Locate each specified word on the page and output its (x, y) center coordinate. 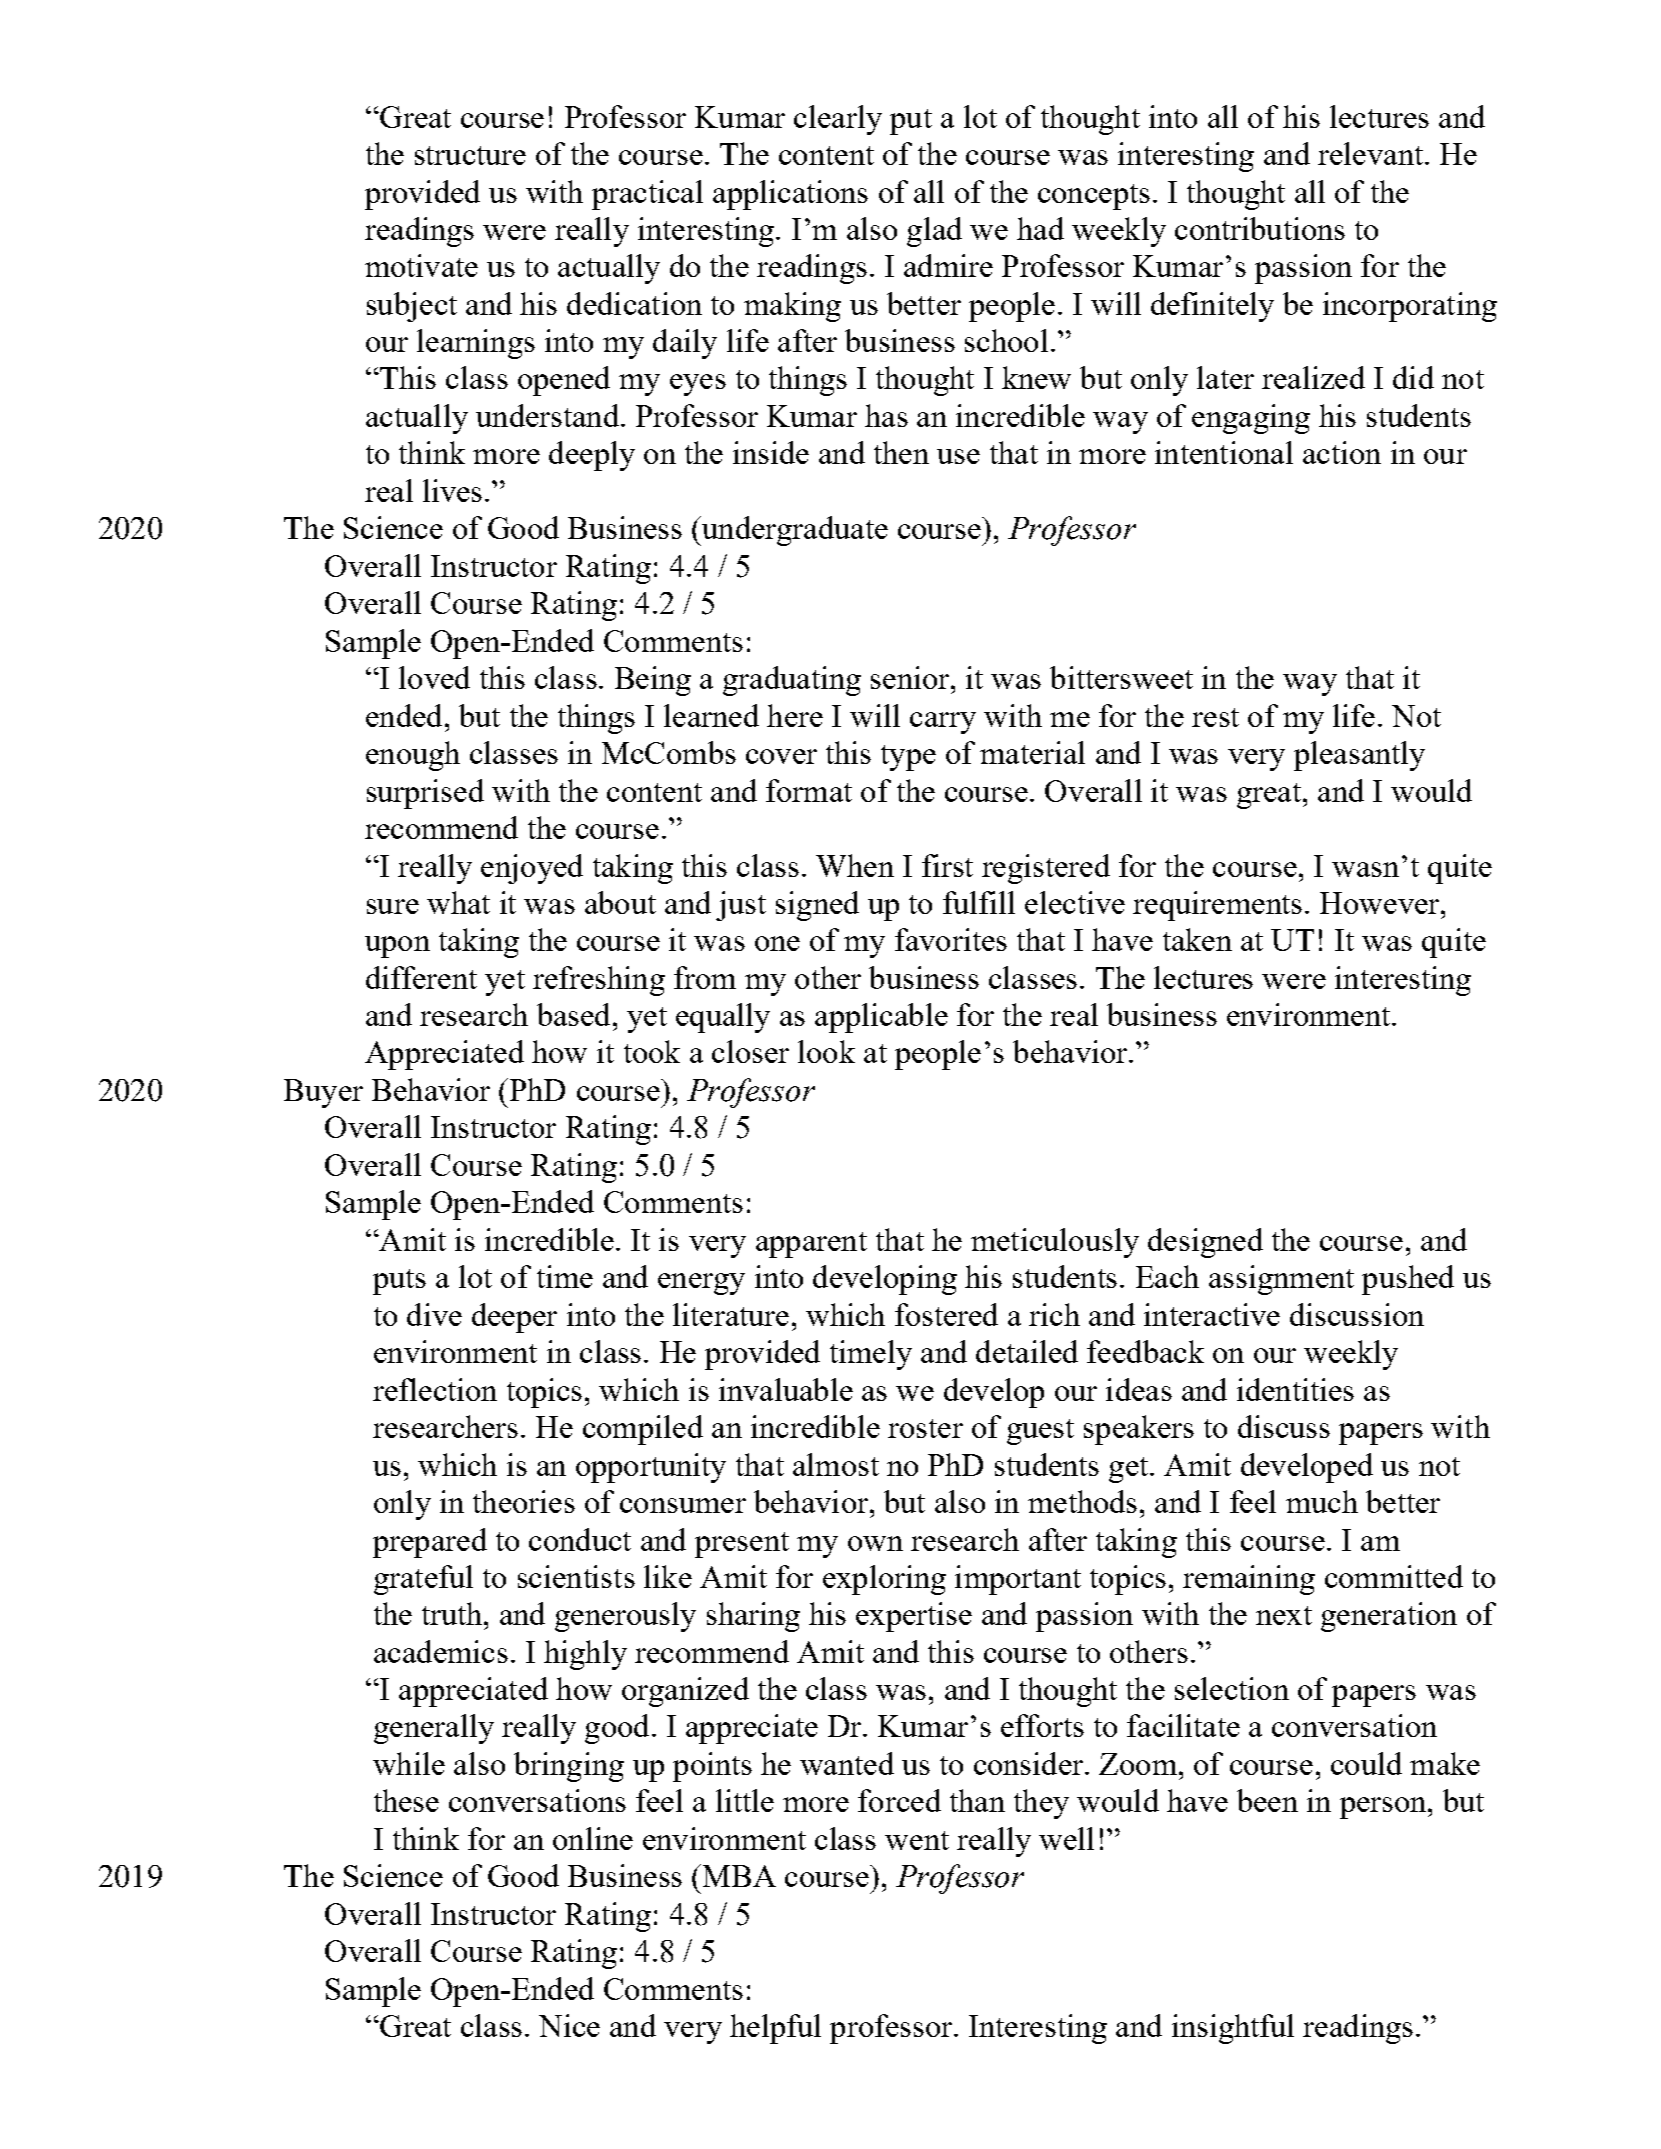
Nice (569, 2025)
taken (1197, 939)
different (421, 977)
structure (470, 155)
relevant (1370, 153)
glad (934, 232)
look (826, 1051)
